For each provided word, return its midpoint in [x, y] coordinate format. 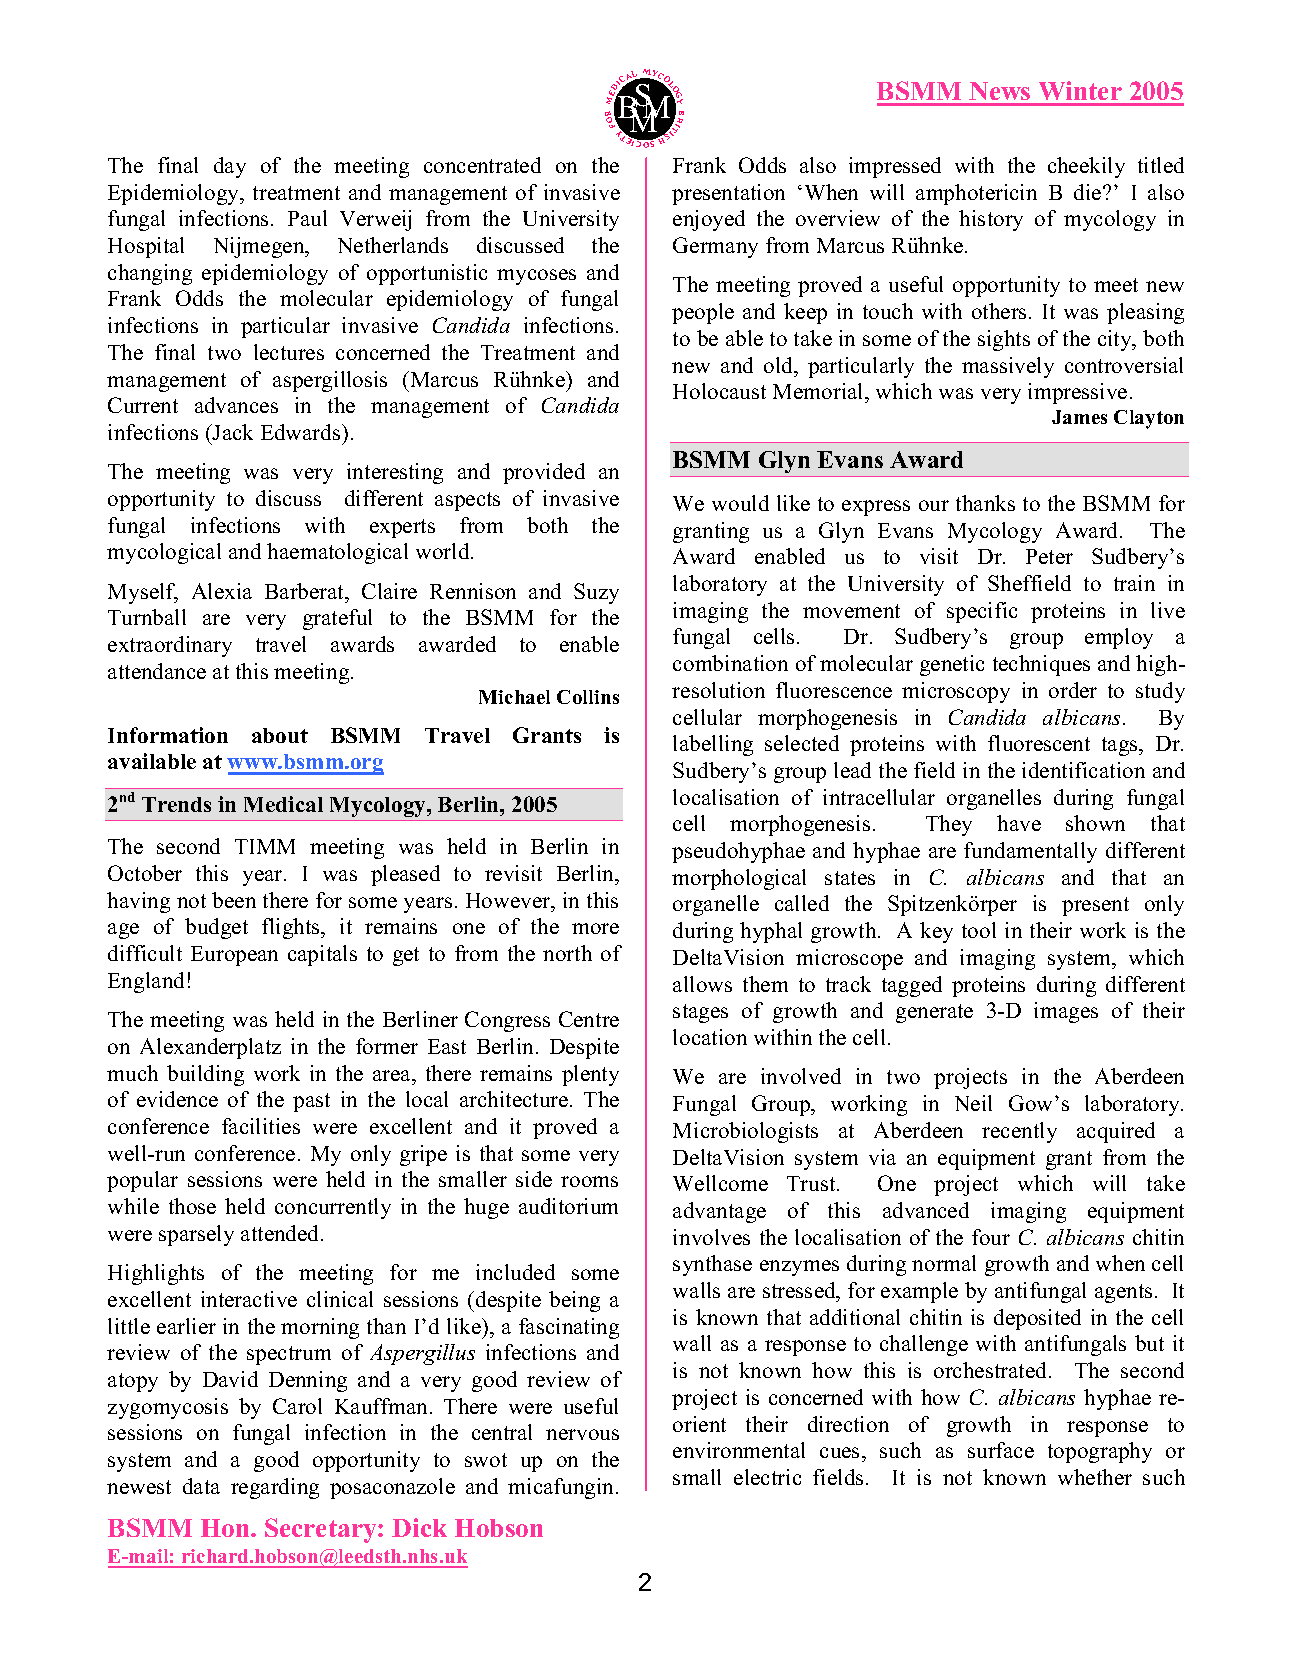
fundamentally [1030, 852]
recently [1019, 1132]
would [740, 503]
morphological [739, 879]
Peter [1049, 556]
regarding [275, 1488]
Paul [307, 218]
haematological [337, 553]
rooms [589, 1181]
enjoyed [709, 220]
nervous [582, 1434]
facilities [261, 1126]
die [1089, 192]
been [234, 900]
